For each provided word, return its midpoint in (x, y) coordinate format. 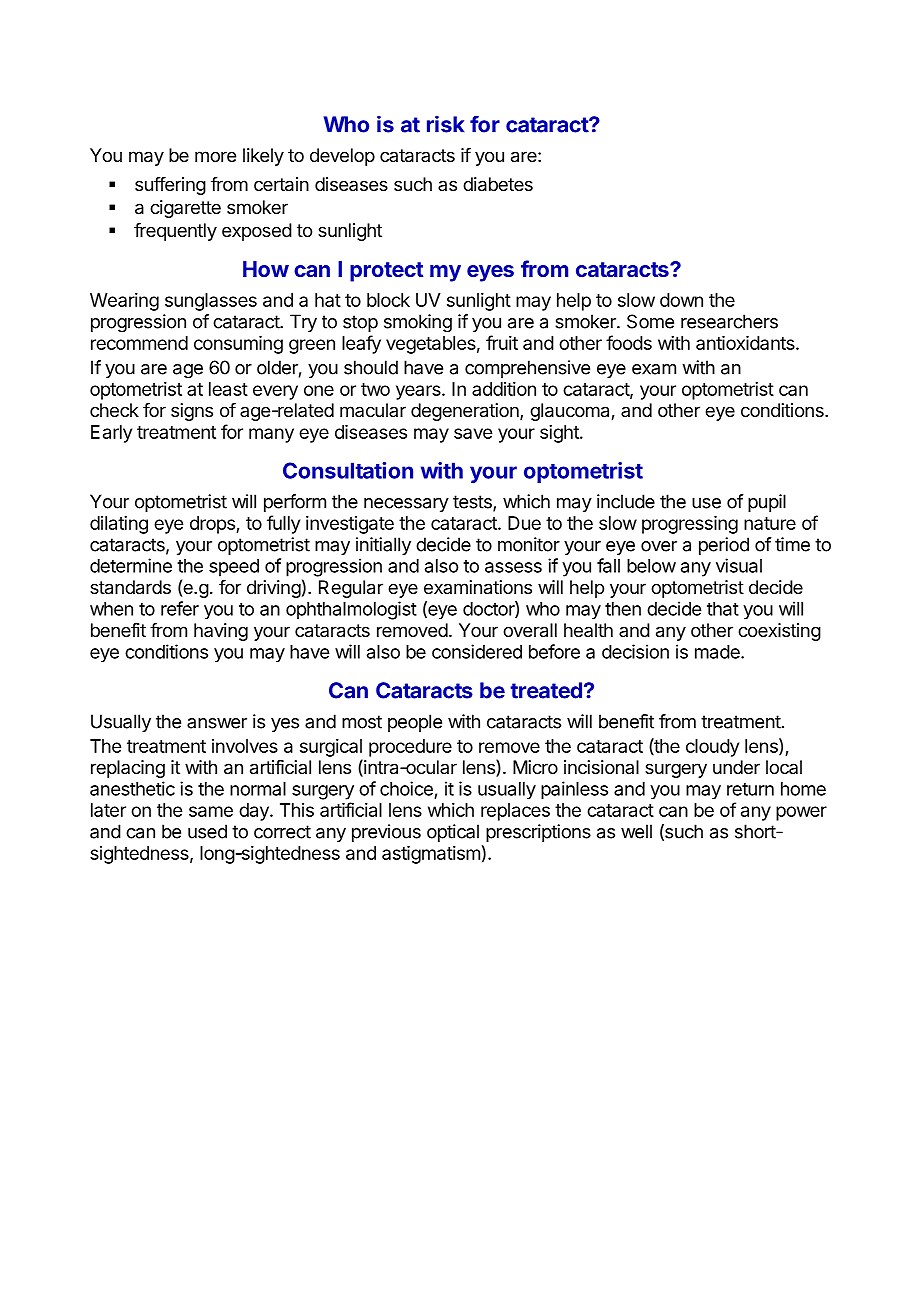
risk (445, 124)
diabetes (498, 184)
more (215, 156)
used (207, 831)
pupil (767, 503)
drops (213, 525)
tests (473, 503)
